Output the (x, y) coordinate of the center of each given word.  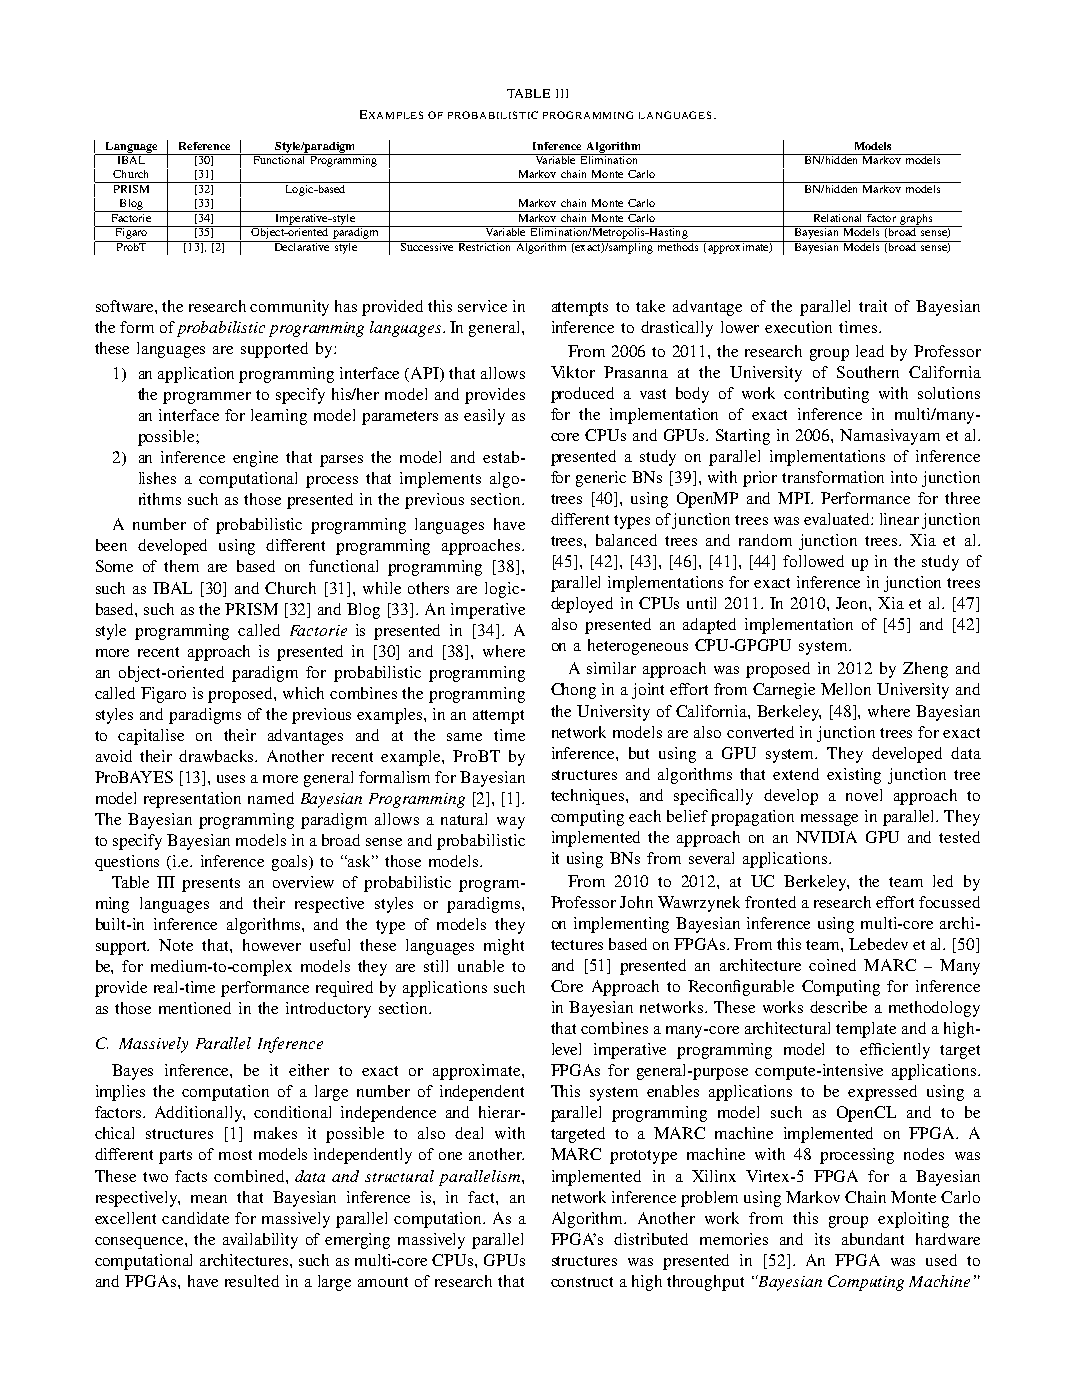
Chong (573, 691)
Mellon (846, 689)
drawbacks (218, 756)
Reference (204, 146)
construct (582, 1282)
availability (260, 1241)
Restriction (484, 246)
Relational (837, 216)
